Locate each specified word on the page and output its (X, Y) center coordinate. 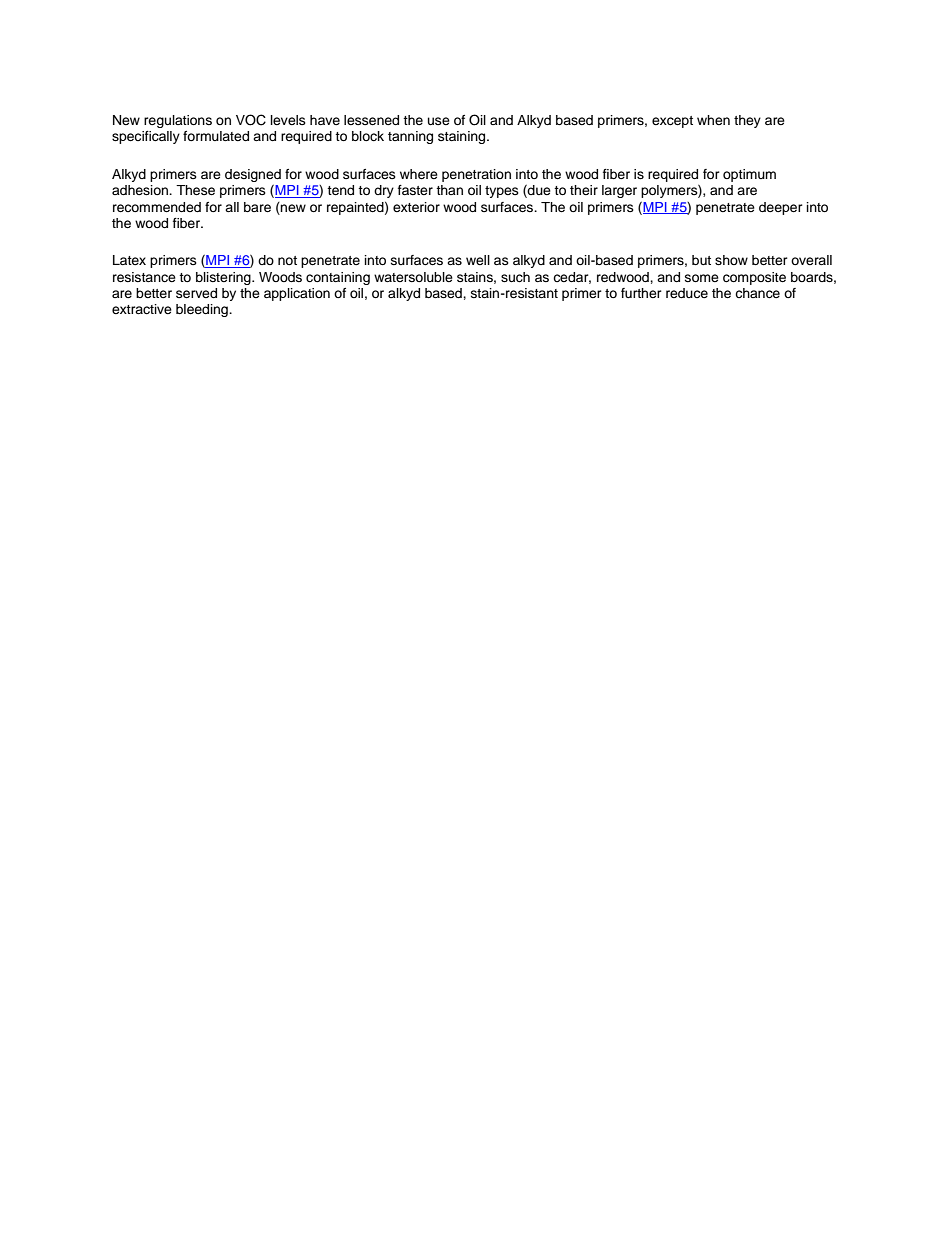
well (478, 260)
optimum (749, 175)
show (731, 260)
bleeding (203, 310)
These (195, 190)
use (439, 121)
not (287, 260)
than (449, 190)
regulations (178, 121)
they (747, 121)
